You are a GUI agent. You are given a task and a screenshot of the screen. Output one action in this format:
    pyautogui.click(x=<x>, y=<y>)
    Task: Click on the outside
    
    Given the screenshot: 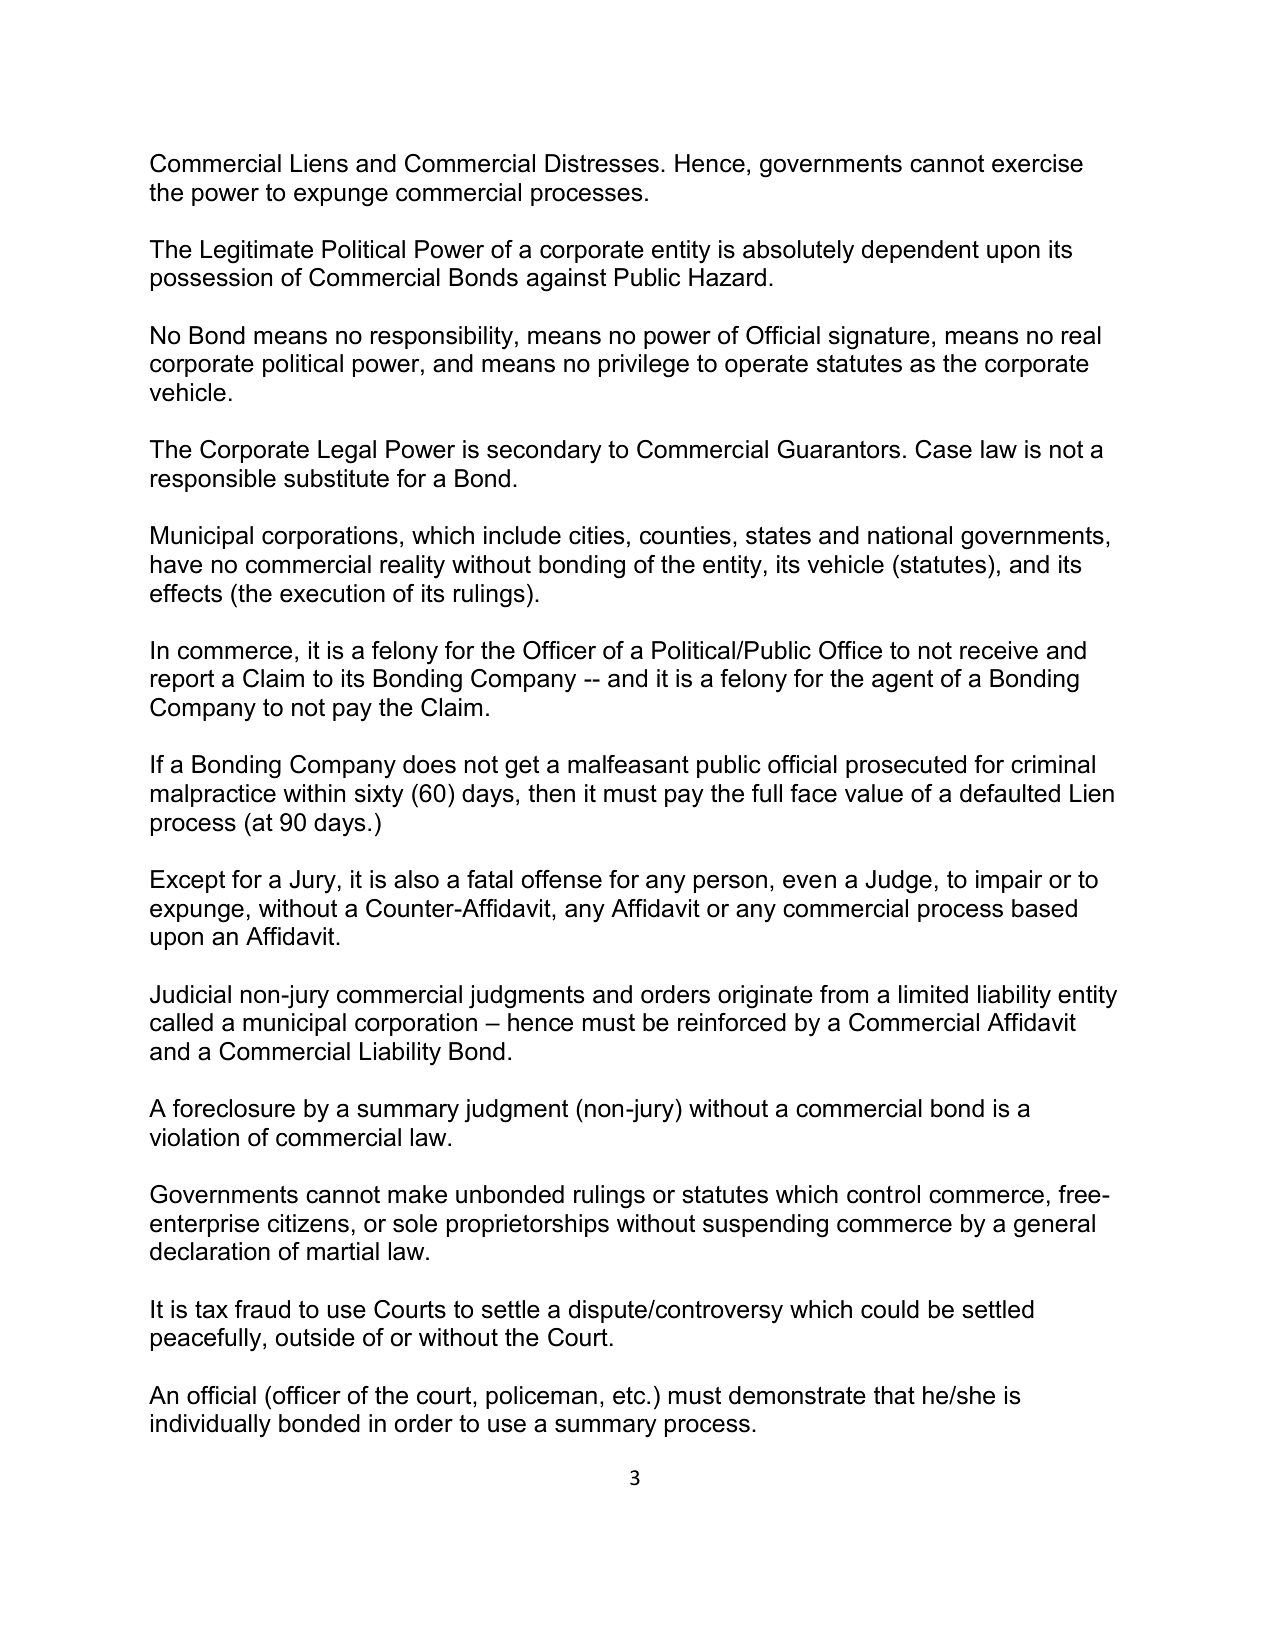 What is the action you would take?
    pyautogui.click(x=315, y=1337)
